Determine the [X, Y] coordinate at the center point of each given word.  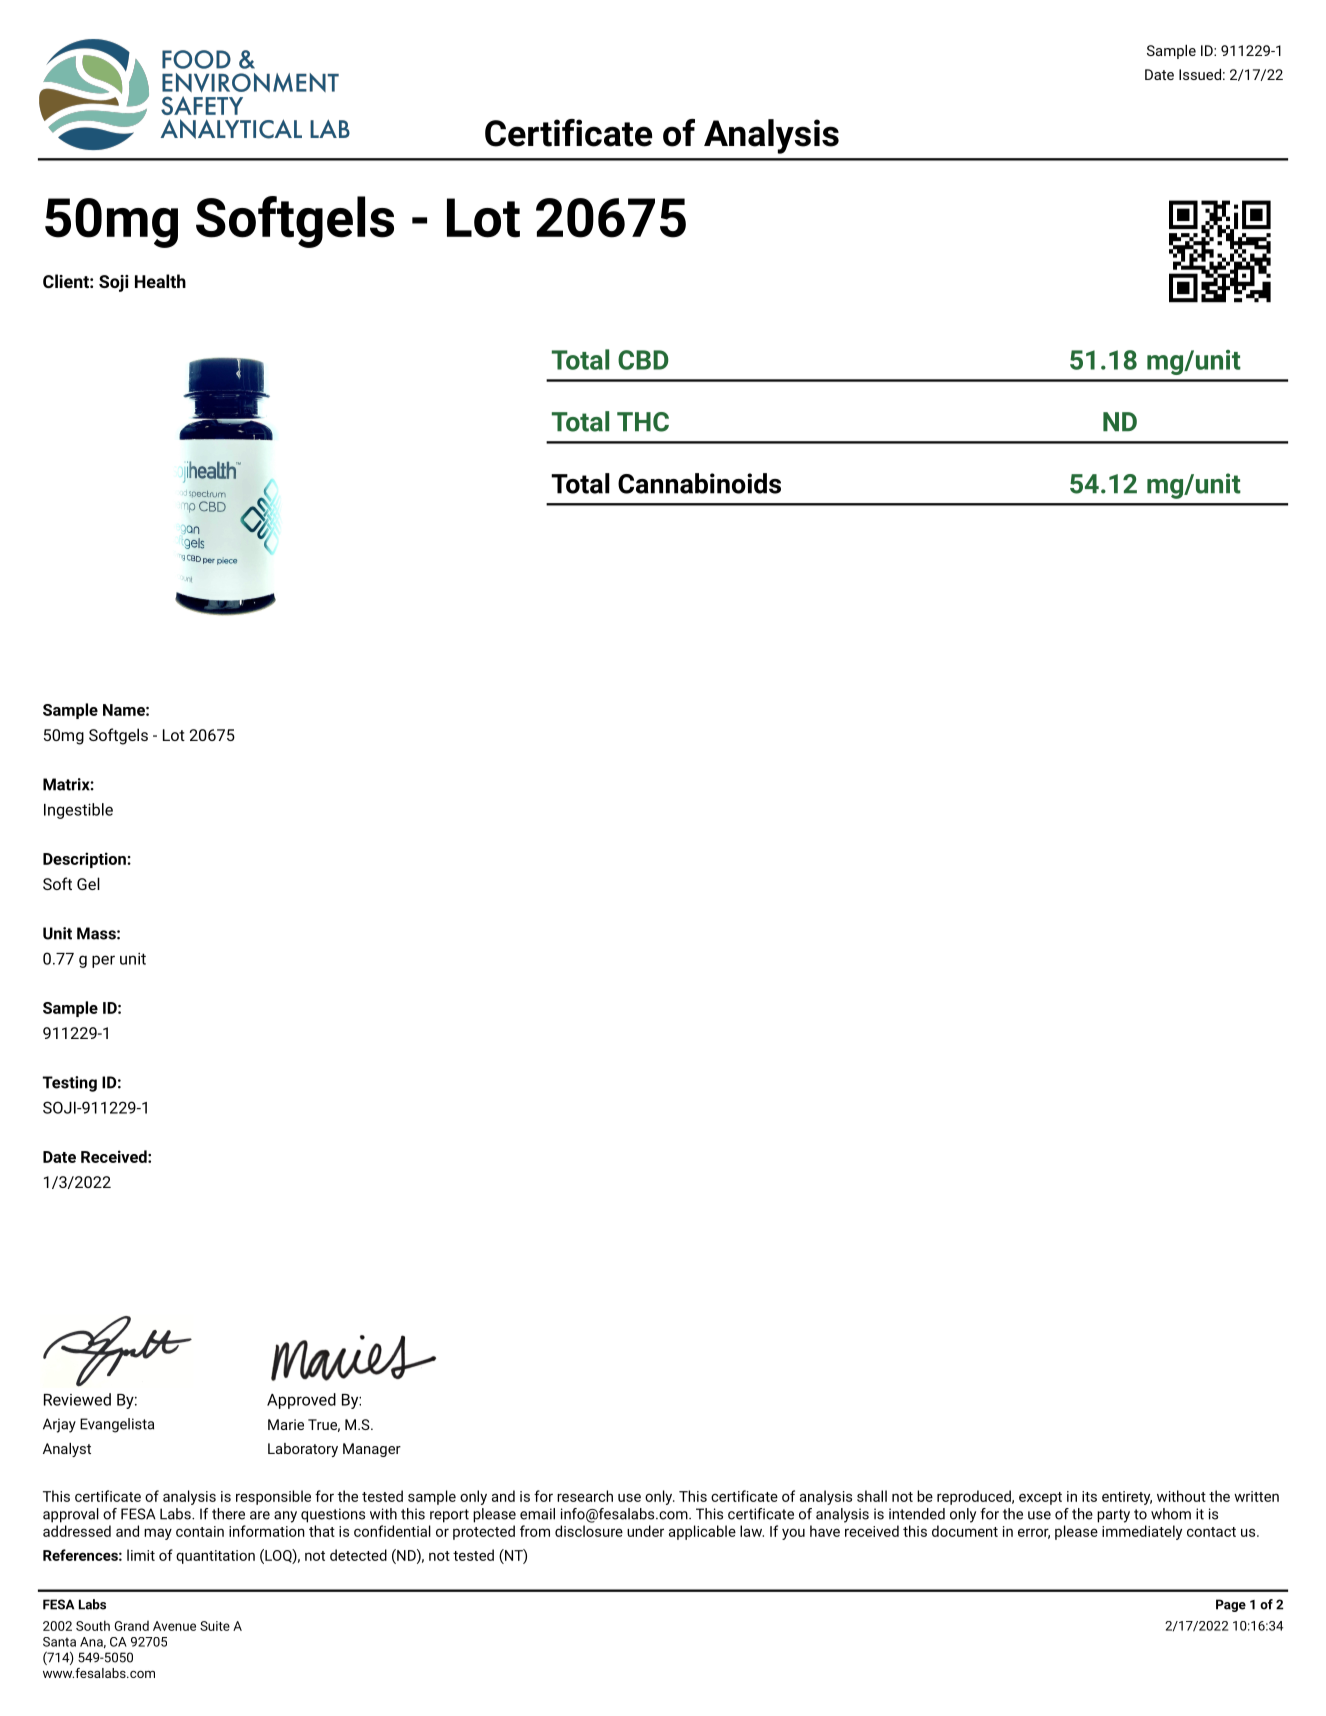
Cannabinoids [699, 483]
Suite [215, 1626]
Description [85, 860]
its [1089, 1496]
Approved [301, 1401]
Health [160, 281]
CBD [643, 360]
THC [643, 422]
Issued [1200, 74]
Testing [70, 1084]
